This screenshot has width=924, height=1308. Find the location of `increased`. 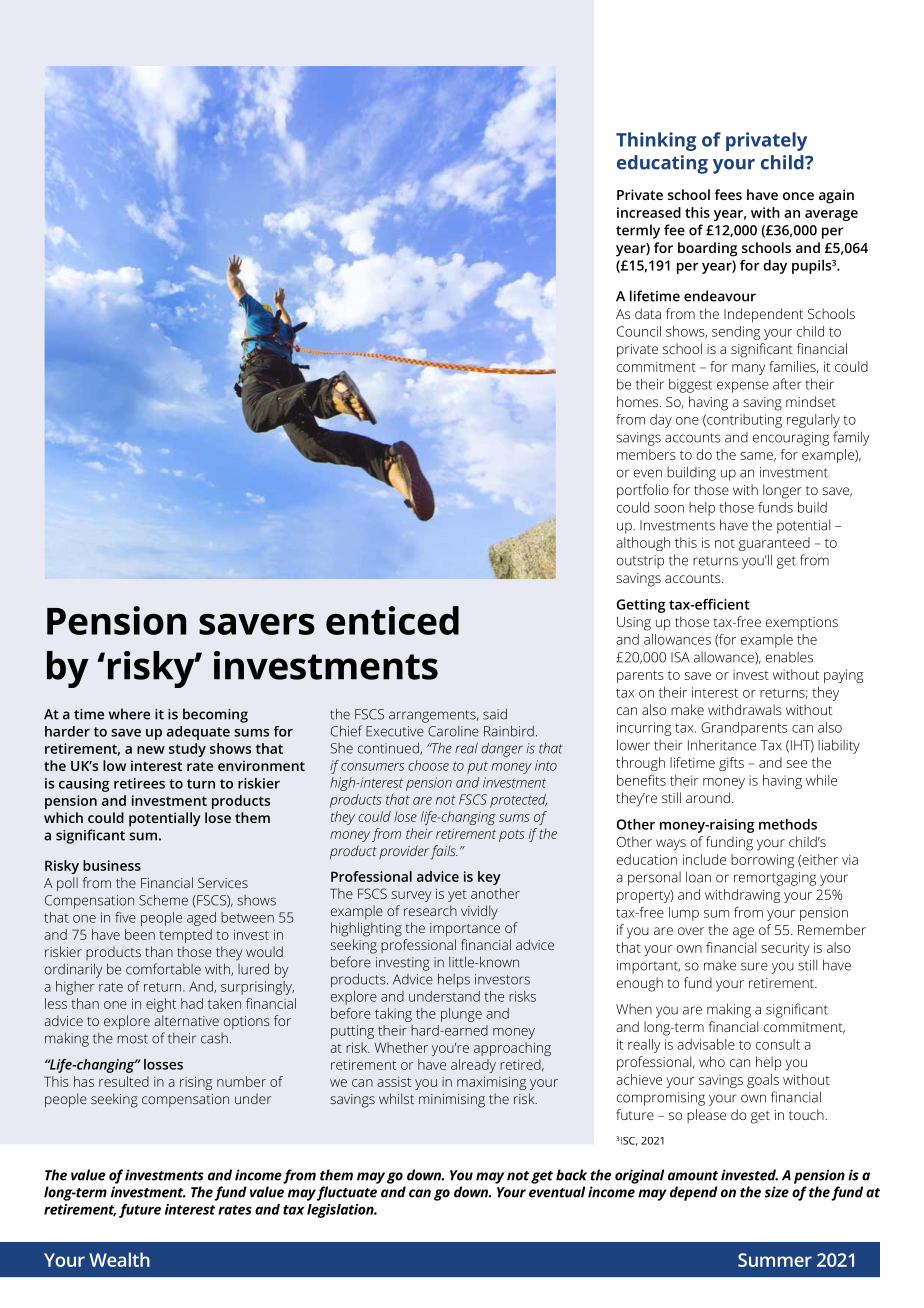

increased is located at coordinates (649, 212).
